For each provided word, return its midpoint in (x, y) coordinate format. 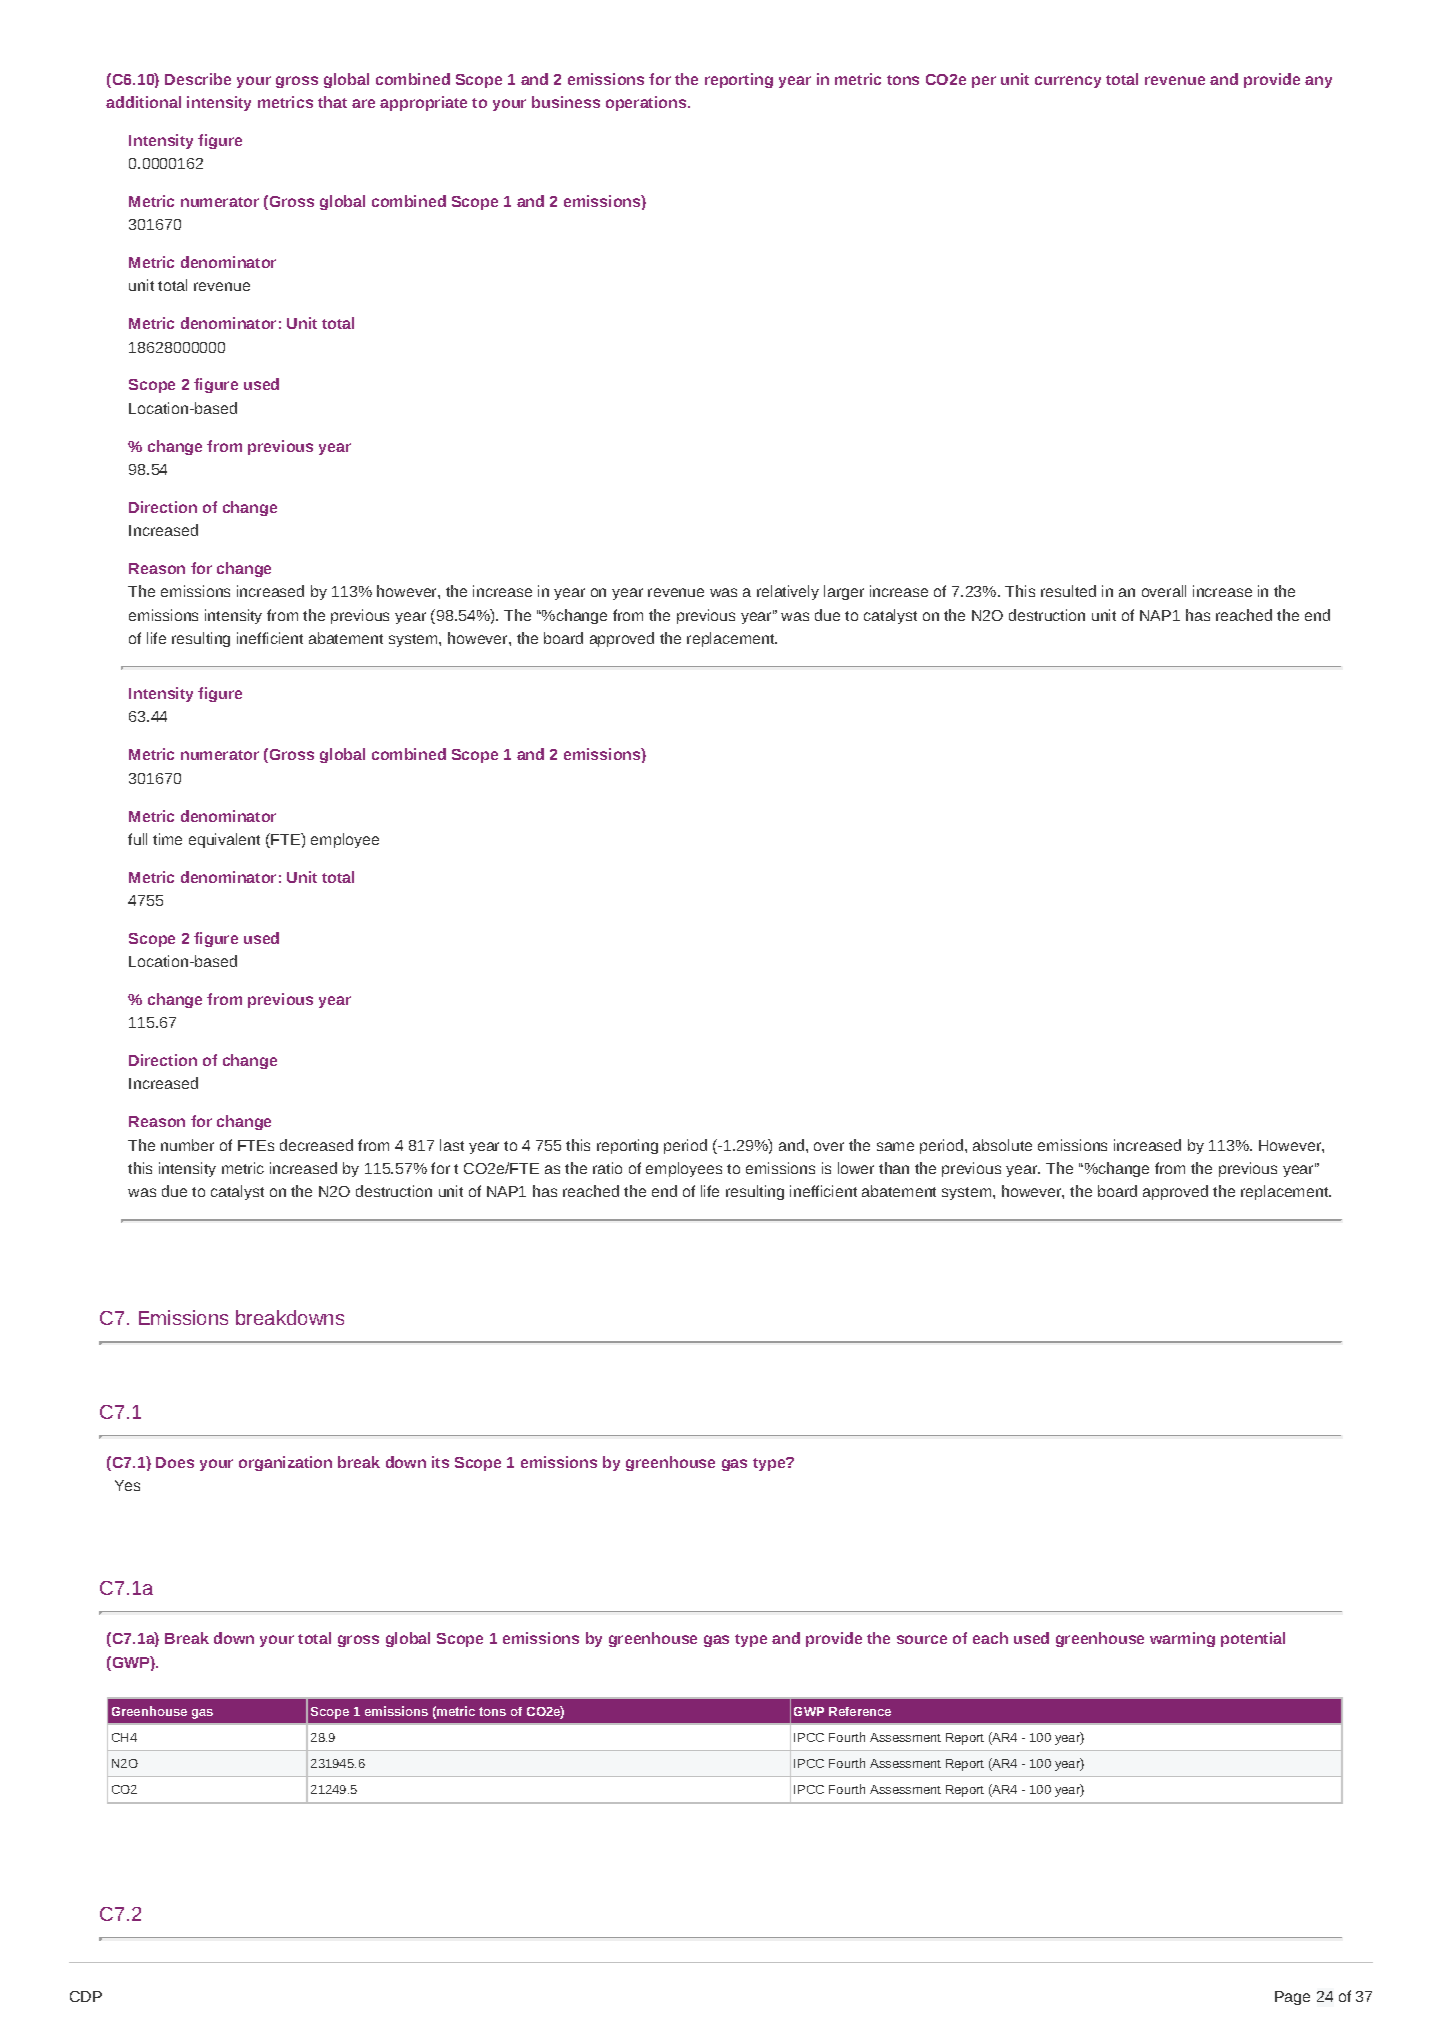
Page (1292, 1998)
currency (1068, 82)
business (566, 102)
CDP (86, 1996)
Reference (860, 1711)
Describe (198, 79)
